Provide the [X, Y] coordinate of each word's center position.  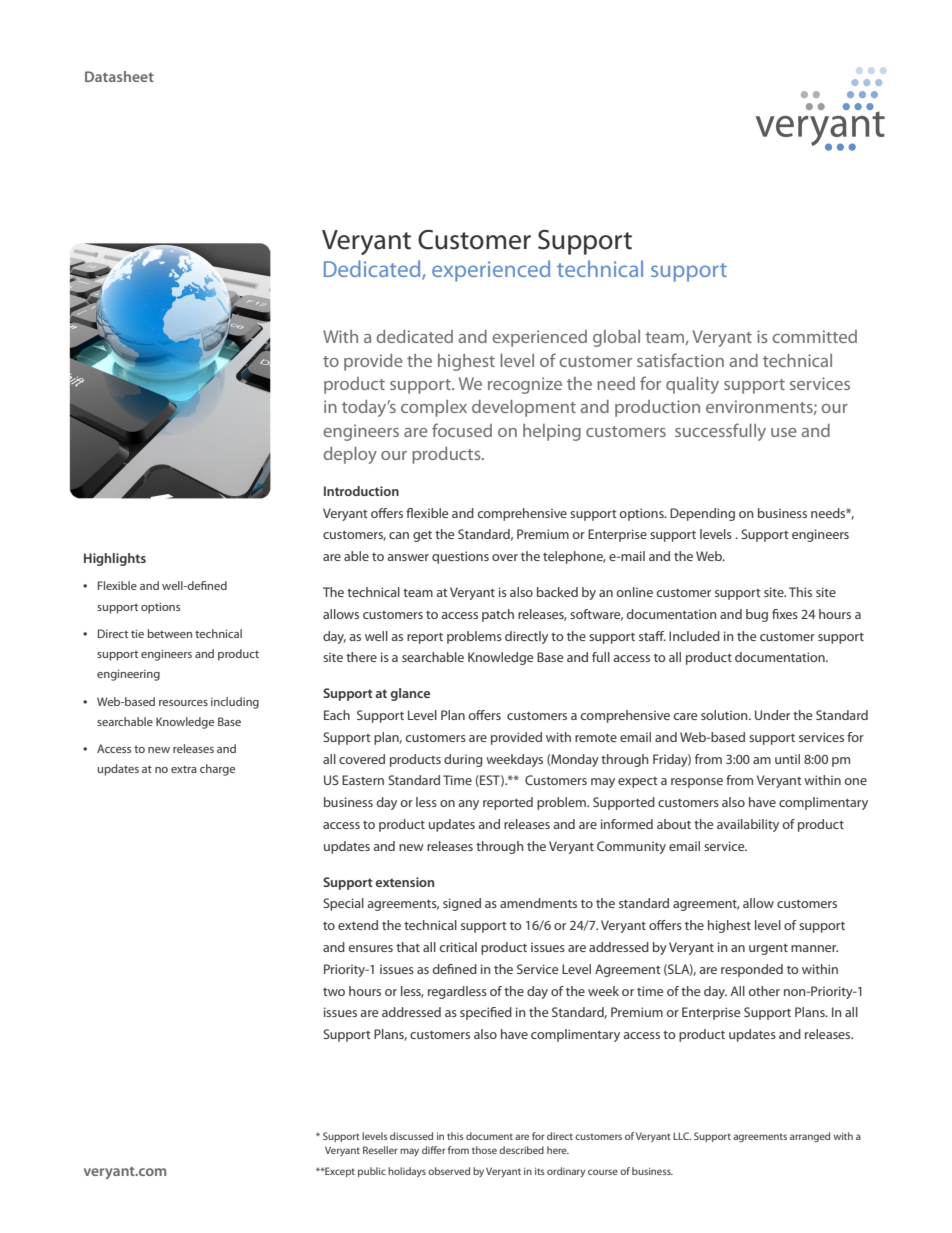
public [372, 1172]
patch [498, 615]
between [170, 633]
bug [757, 615]
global [616, 338]
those [484, 1150]
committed [814, 336]
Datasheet [119, 76]
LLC [682, 1136]
